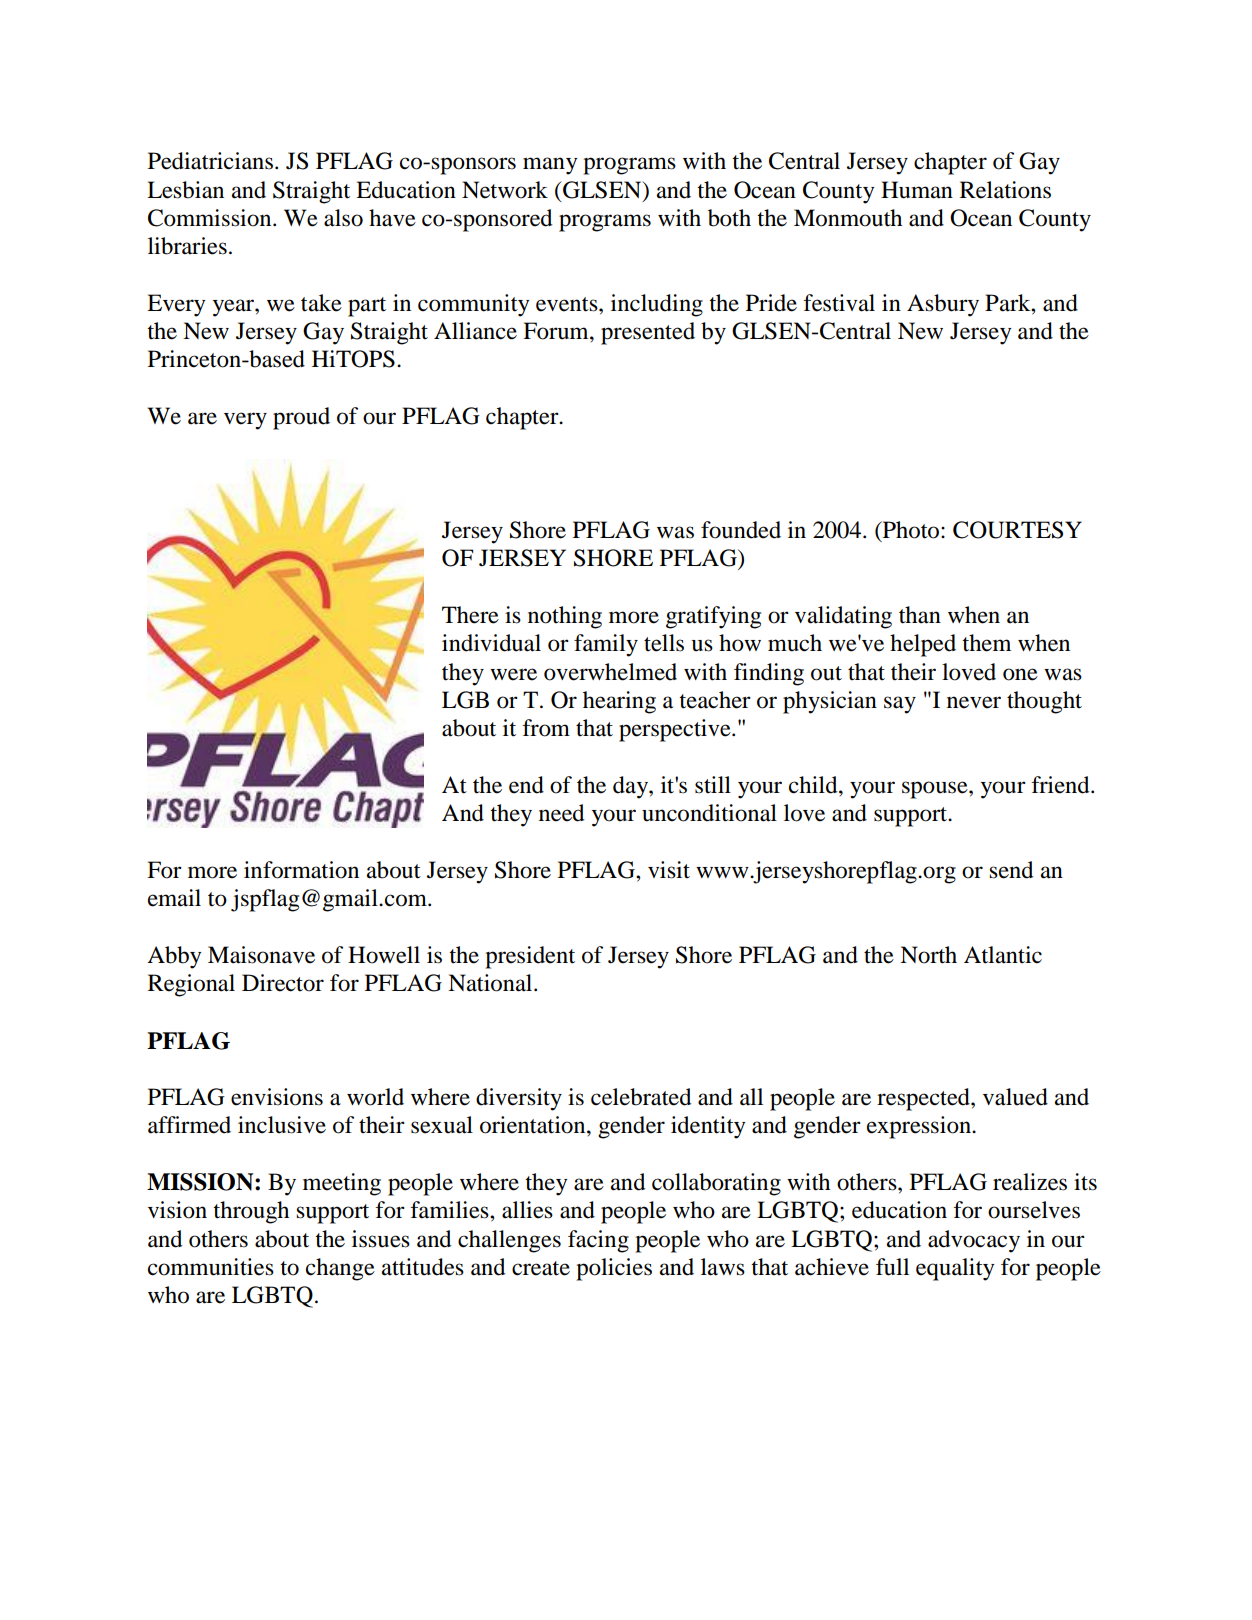  Describe the element at coordinates (343, 218) in the screenshot. I see `also` at that location.
